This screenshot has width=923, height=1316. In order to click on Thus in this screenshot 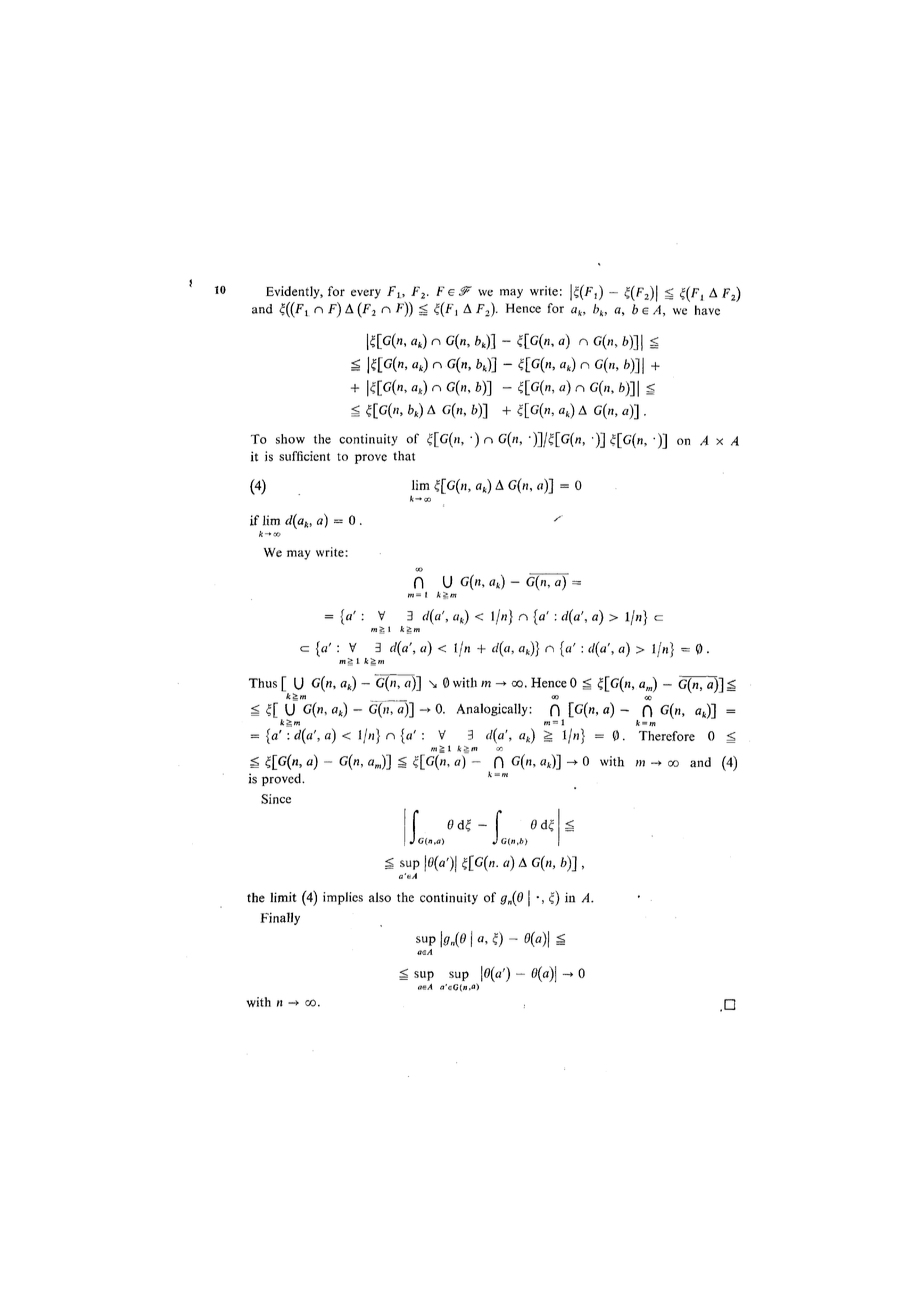, I will do `click(263, 683)`.
